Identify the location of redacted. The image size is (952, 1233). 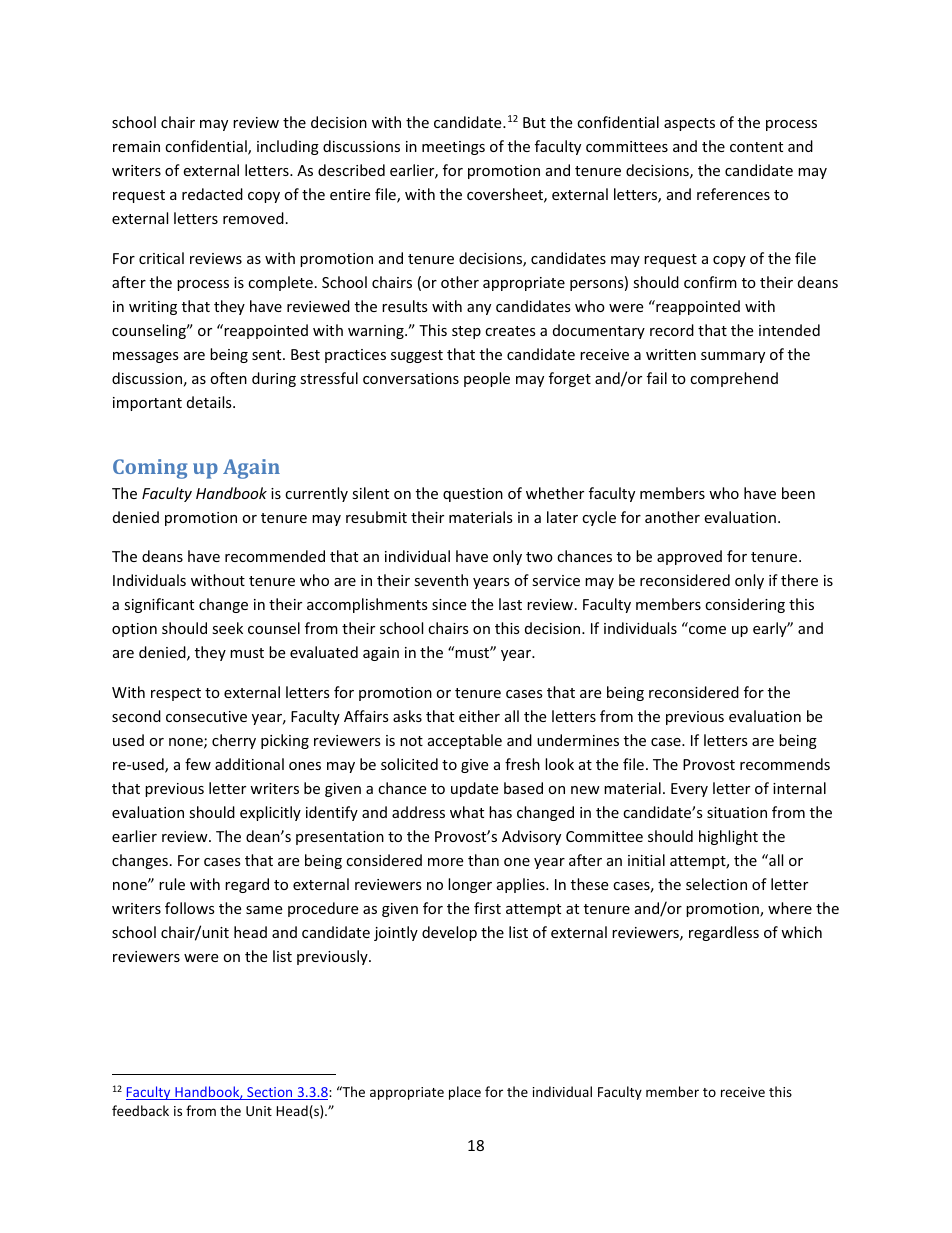
(212, 194).
